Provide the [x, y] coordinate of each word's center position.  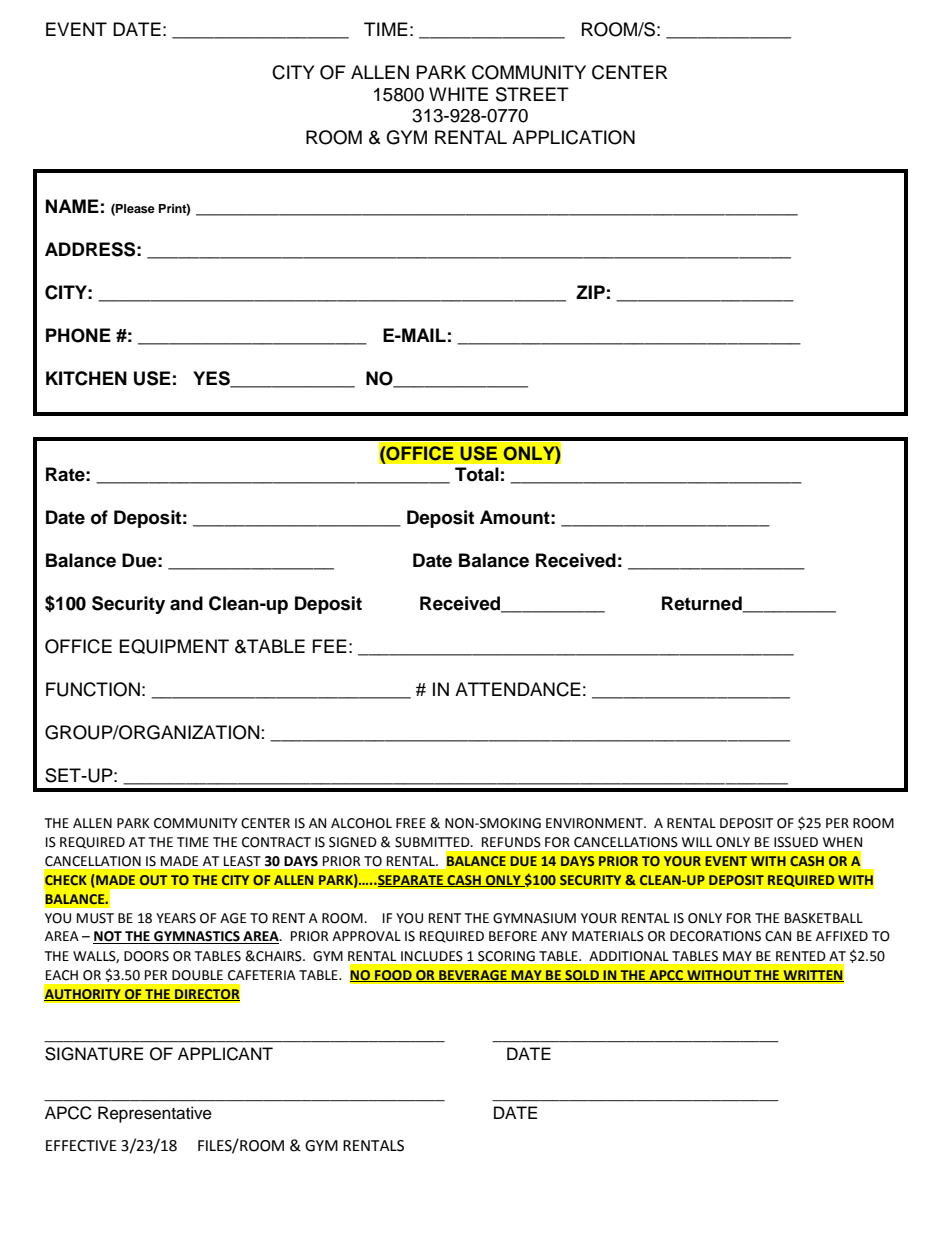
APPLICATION [573, 137]
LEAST [242, 861]
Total [477, 474]
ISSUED [796, 842]
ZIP [590, 292]
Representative [155, 1114]
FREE [411, 823]
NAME [72, 206]
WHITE [458, 94]
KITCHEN [86, 378]
